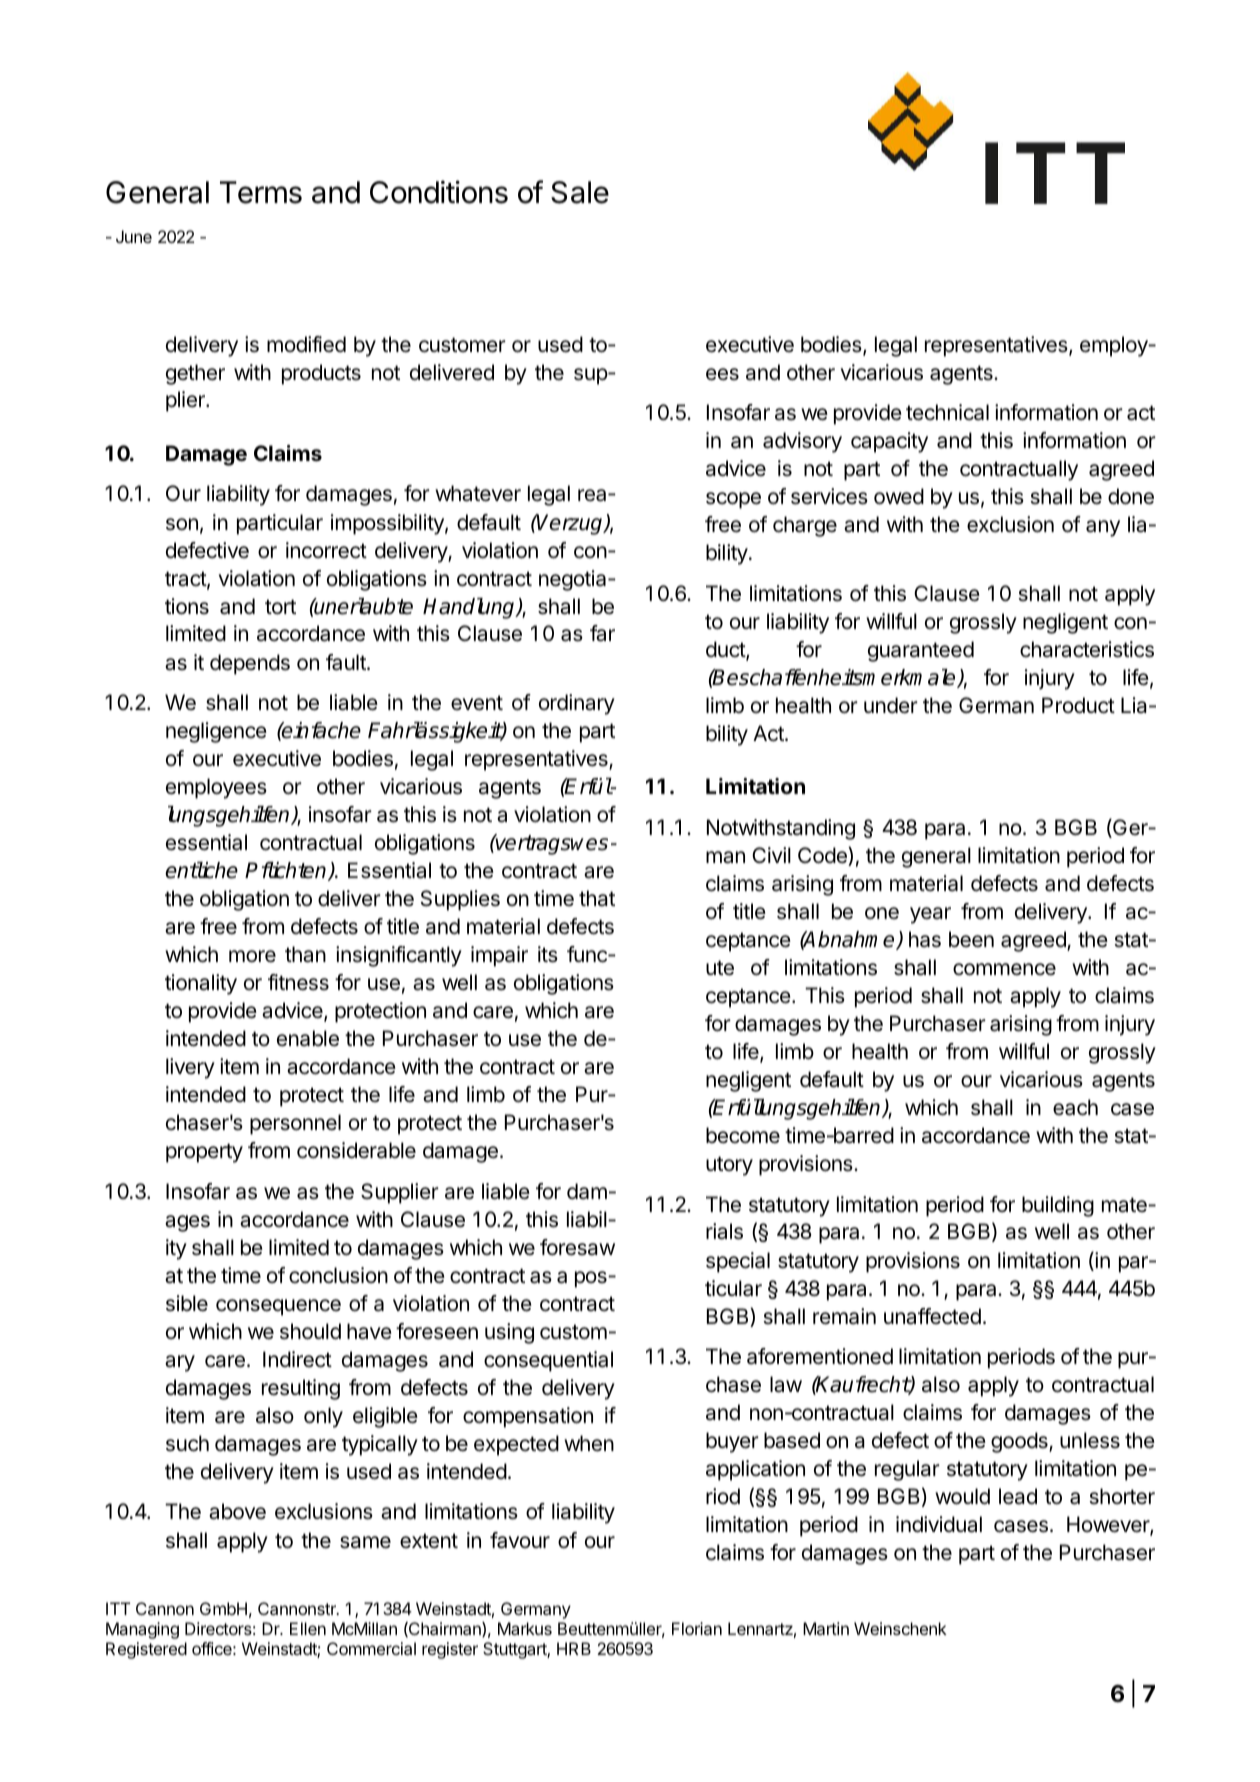  I want to click on that, so click(597, 898).
